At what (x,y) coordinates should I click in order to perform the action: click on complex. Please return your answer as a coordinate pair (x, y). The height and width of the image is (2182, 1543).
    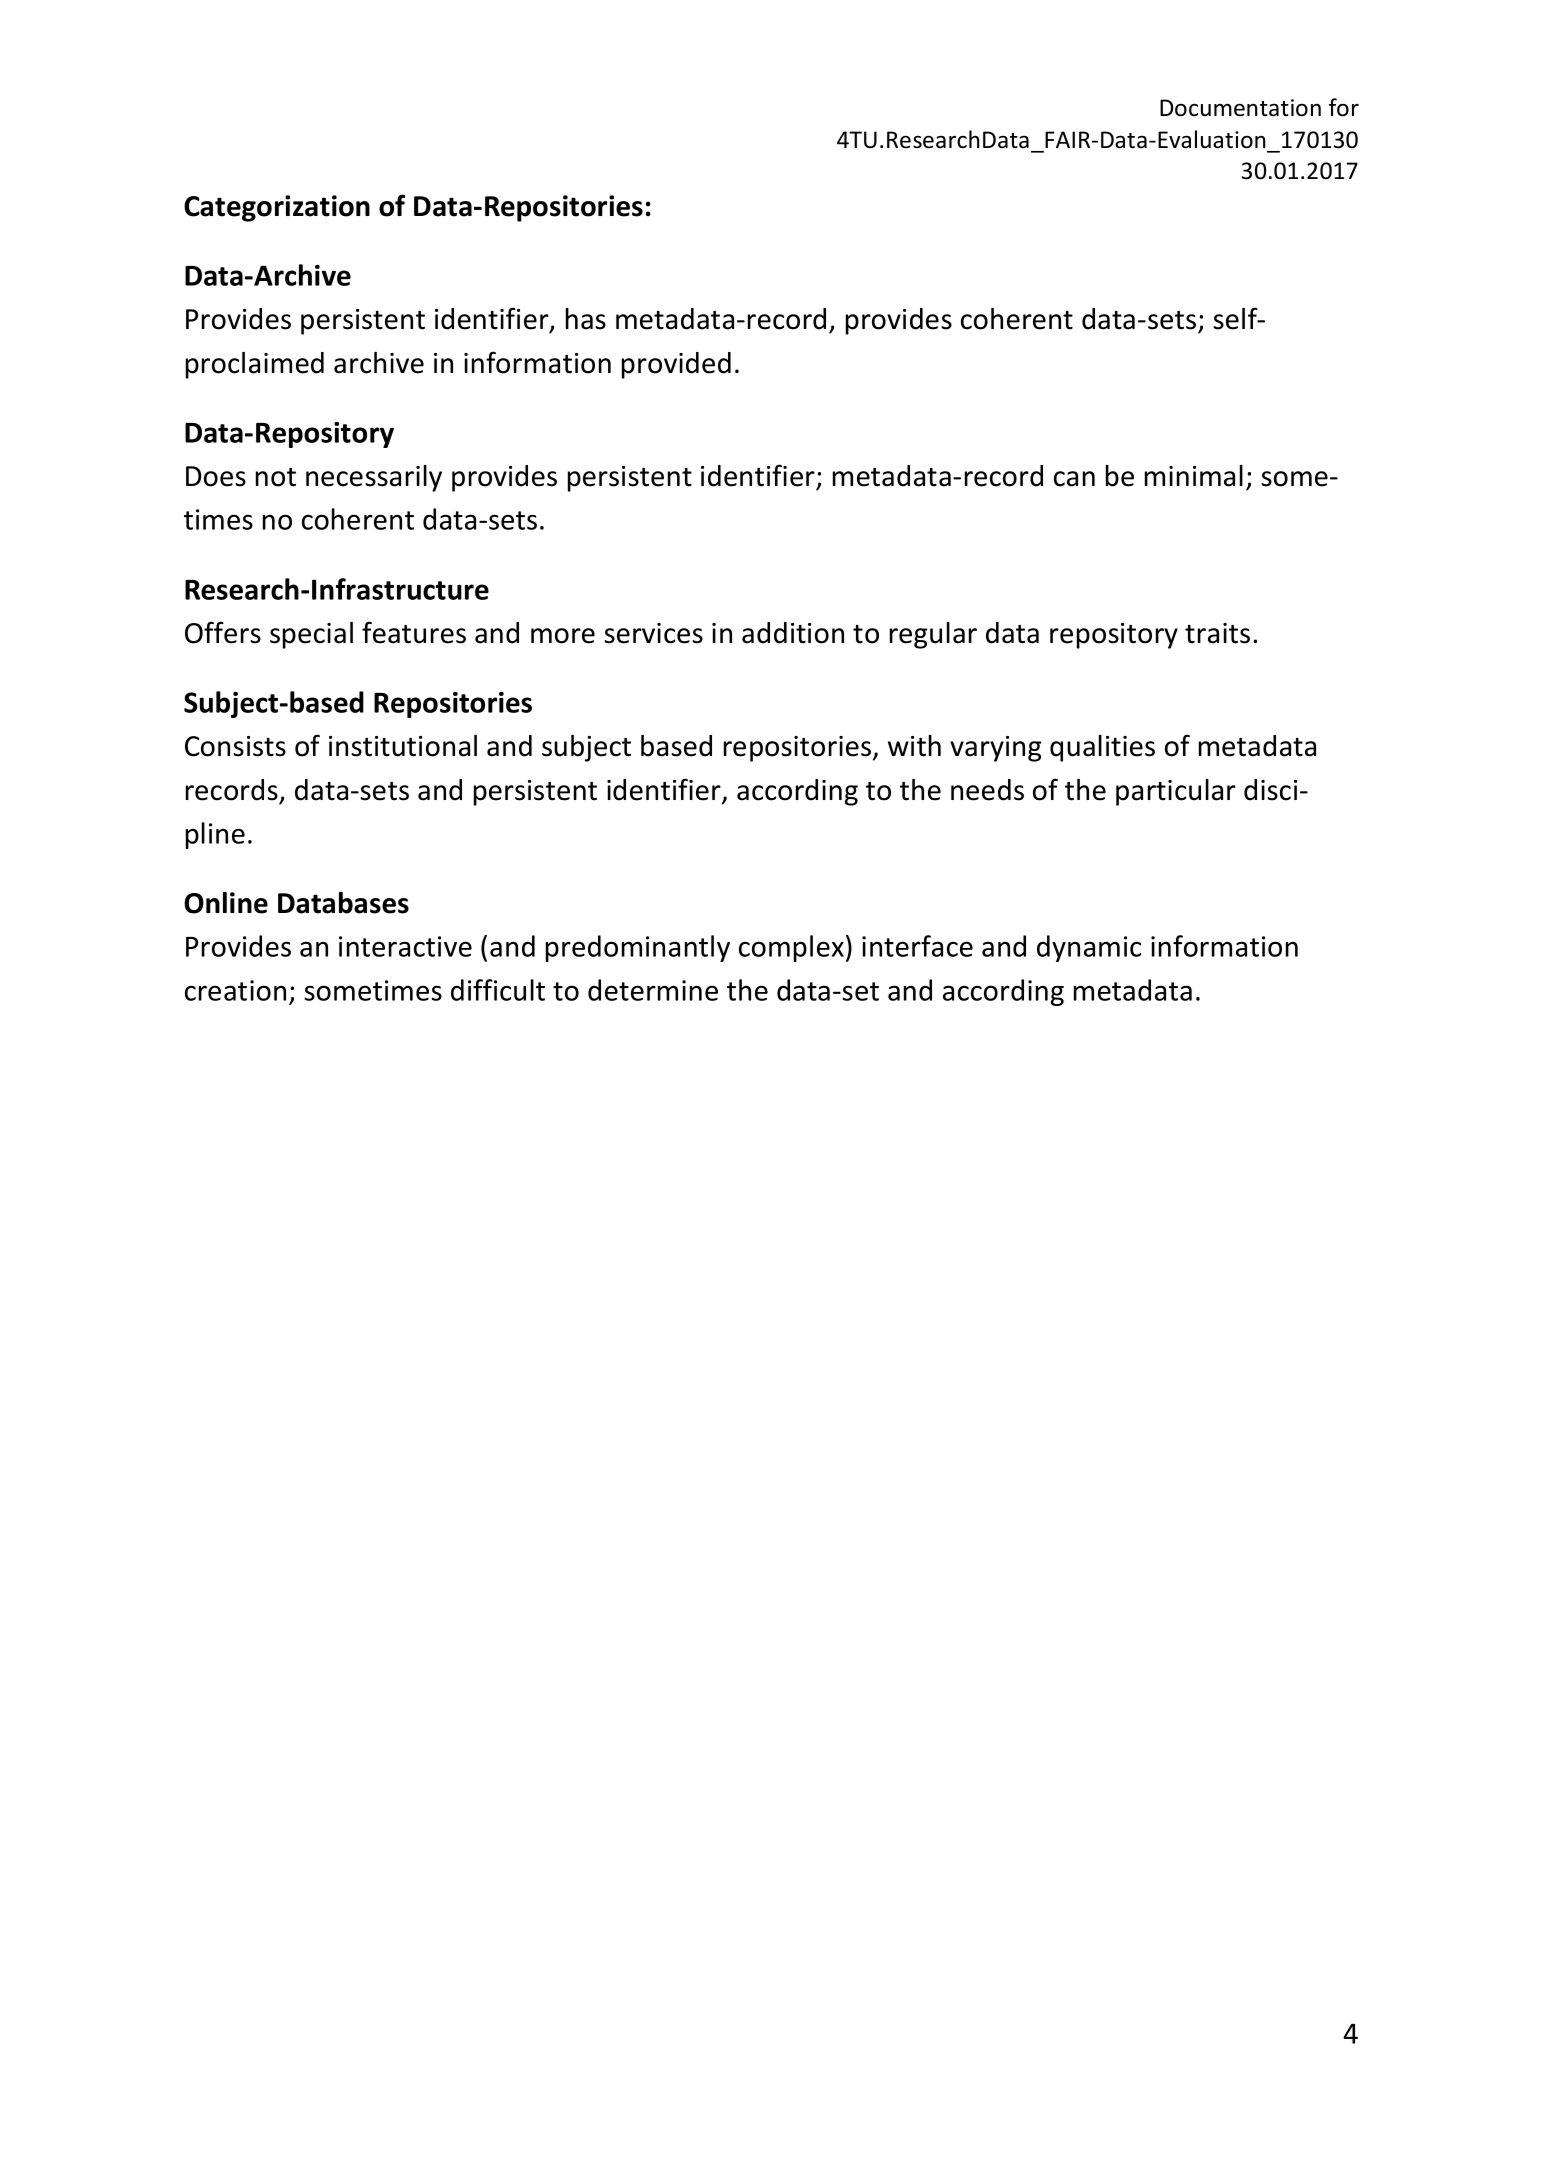
    Looking at the image, I should click on (791, 948).
